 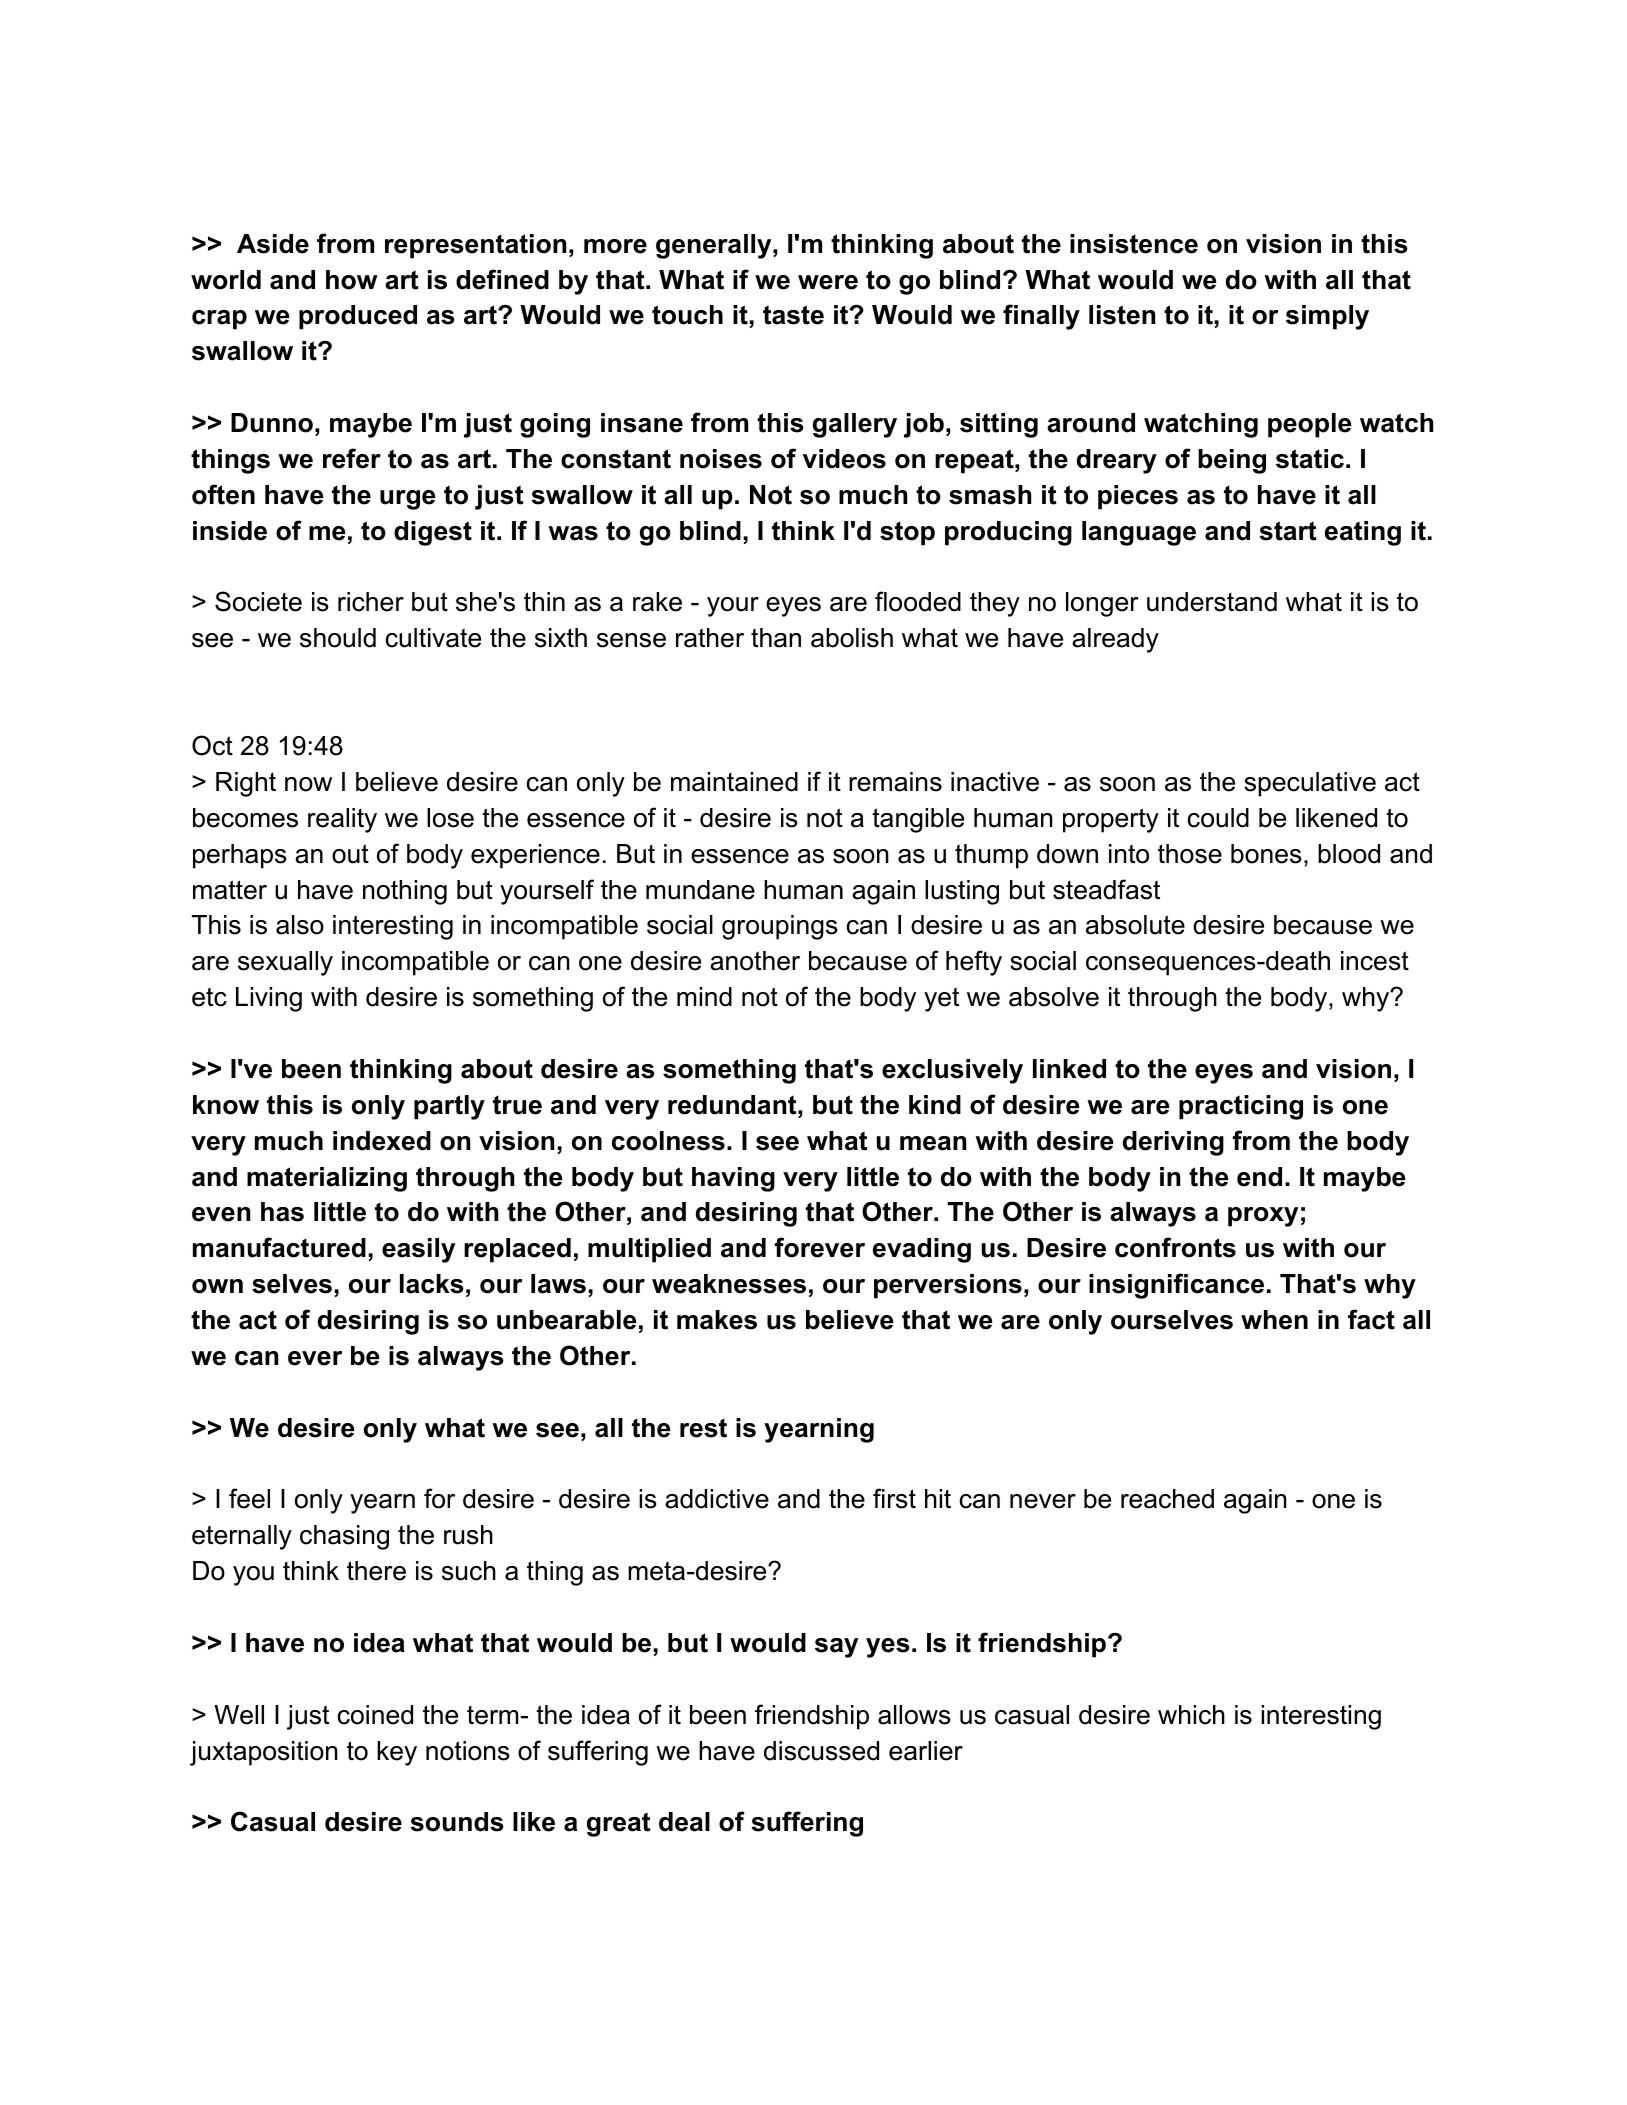 What do you see at coordinates (704, 997) in the page?
I see `mind` at bounding box center [704, 997].
